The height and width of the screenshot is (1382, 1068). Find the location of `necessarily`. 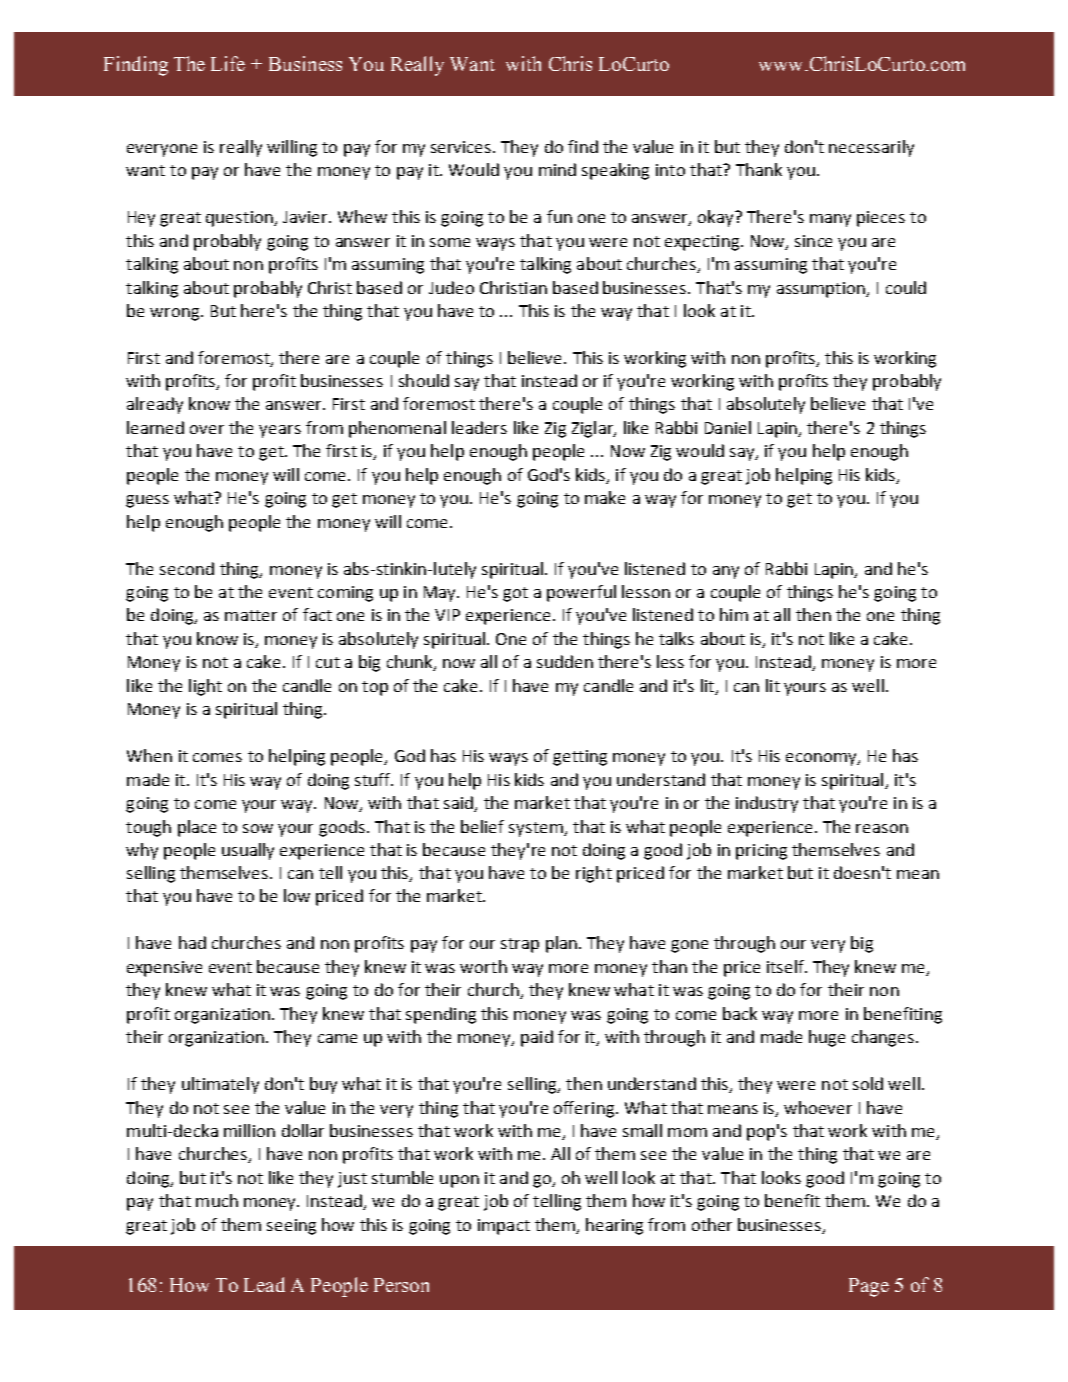

necessarily is located at coordinates (871, 148).
